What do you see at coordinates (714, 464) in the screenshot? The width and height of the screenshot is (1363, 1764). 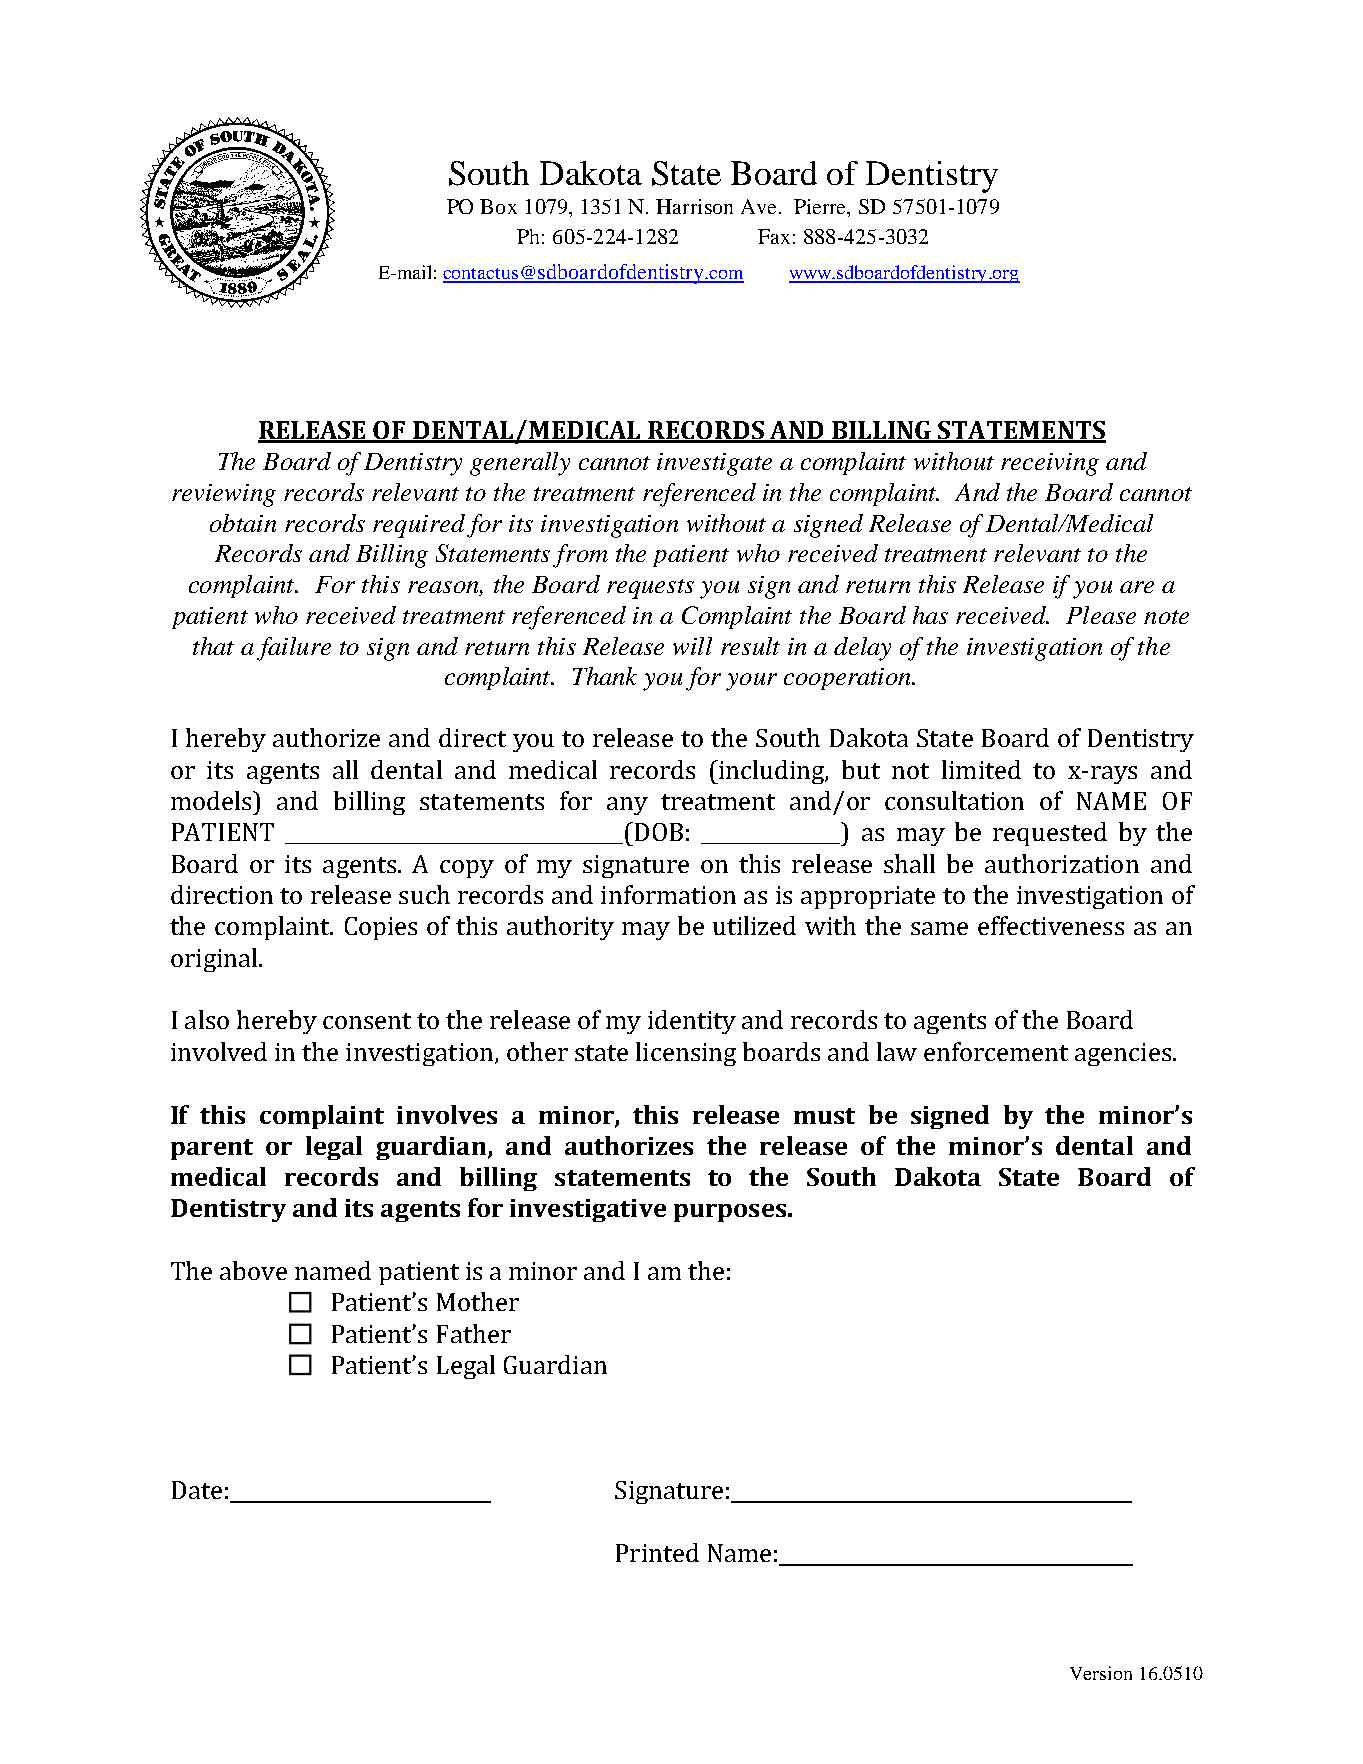 I see `investigate` at bounding box center [714, 464].
